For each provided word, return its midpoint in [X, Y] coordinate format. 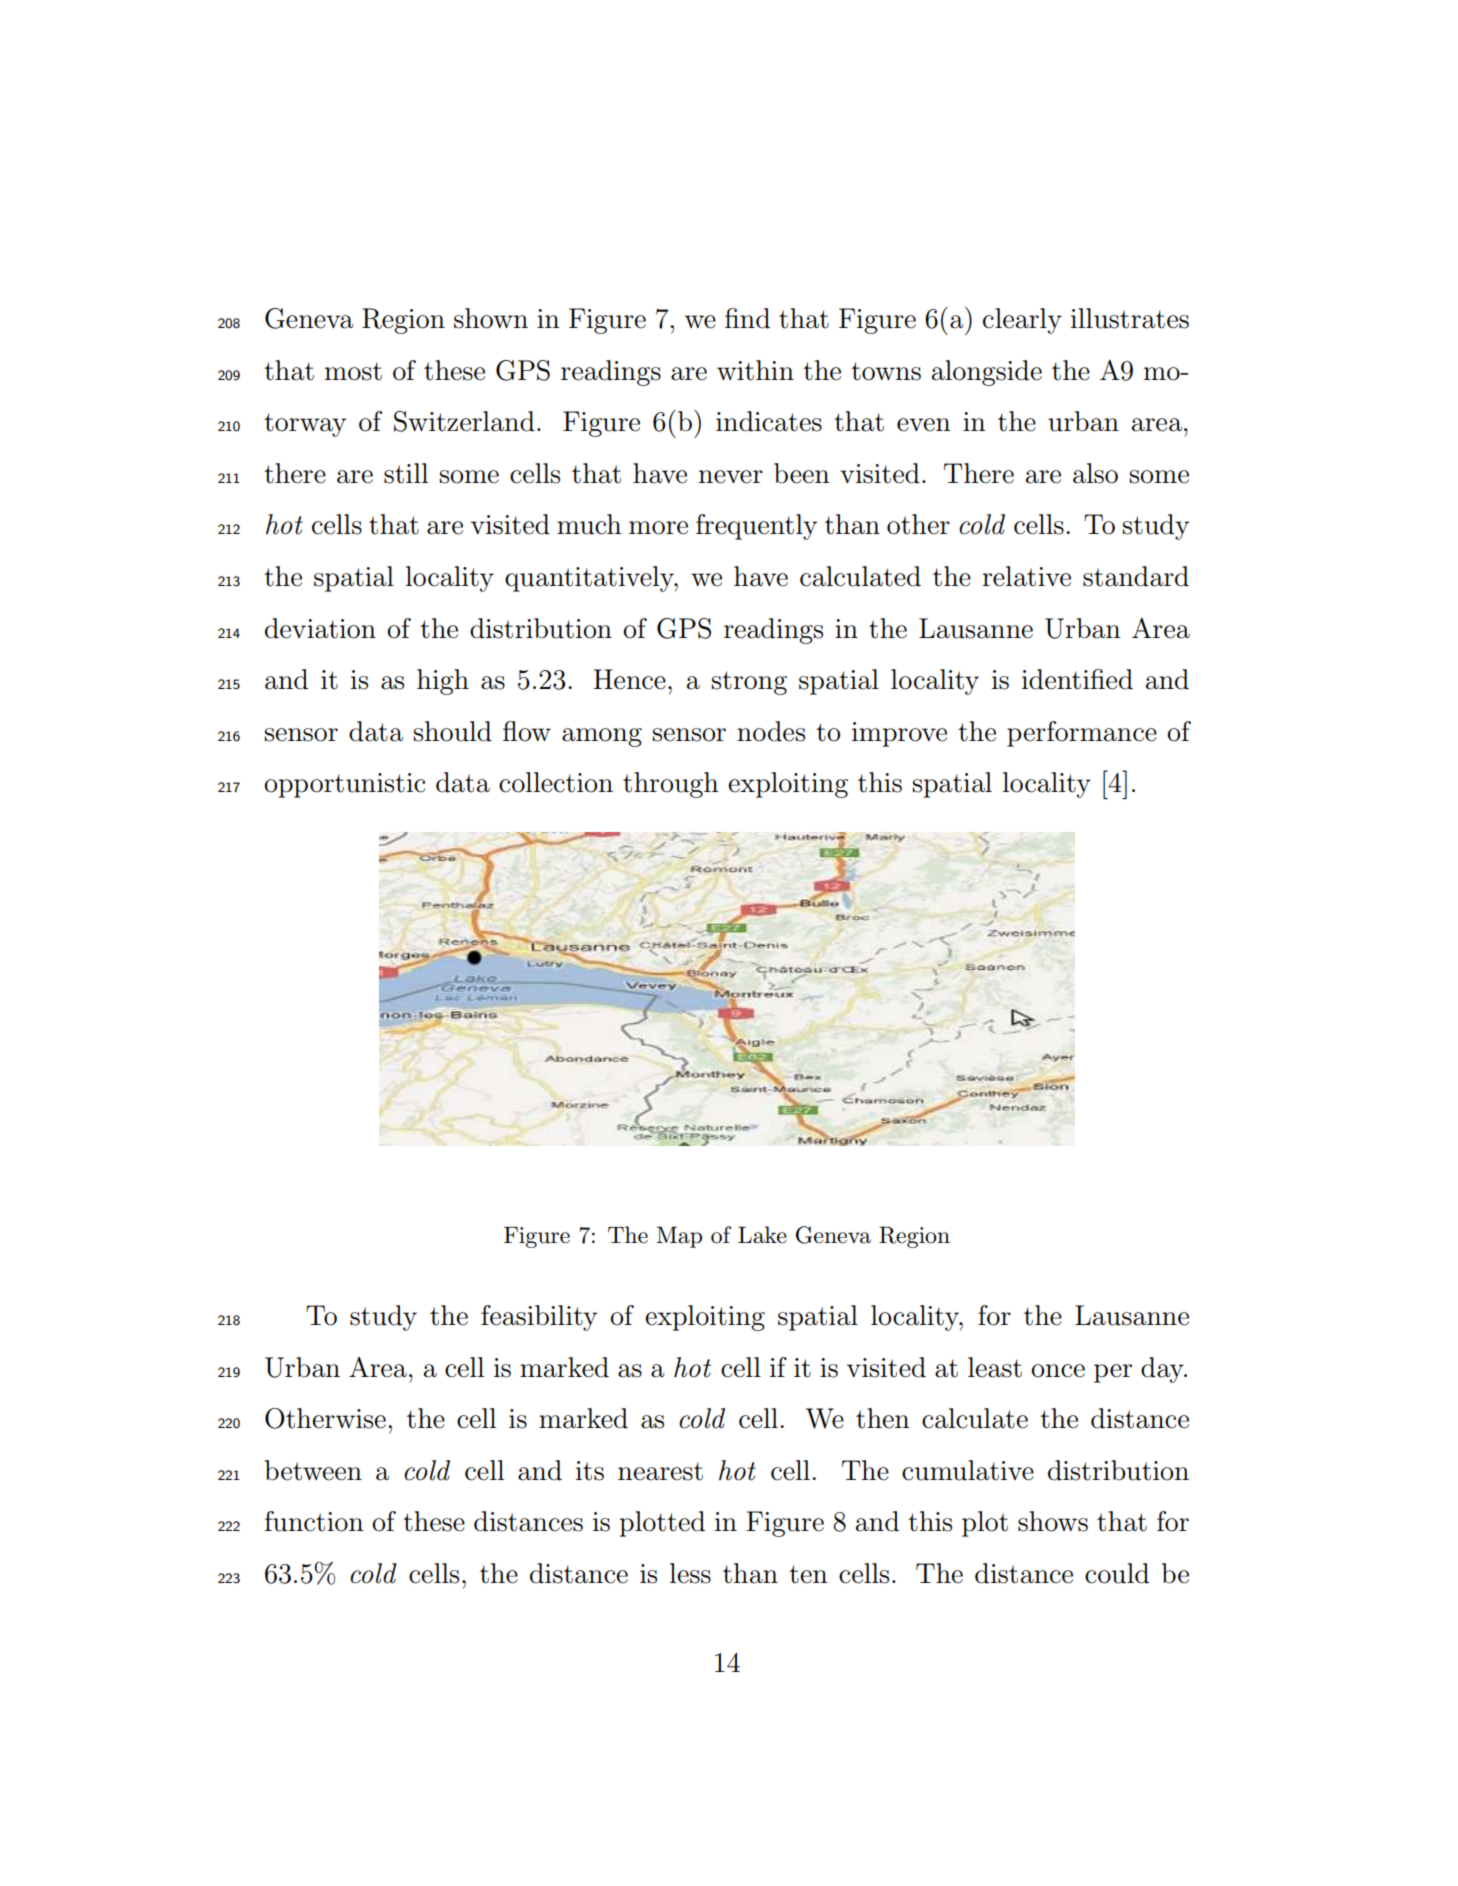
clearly [1022, 321]
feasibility [539, 1318]
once [1058, 1371]
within [755, 370]
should [453, 731]
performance [1082, 734]
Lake [762, 1235]
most [353, 371]
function [314, 1521]
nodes [771, 731]
